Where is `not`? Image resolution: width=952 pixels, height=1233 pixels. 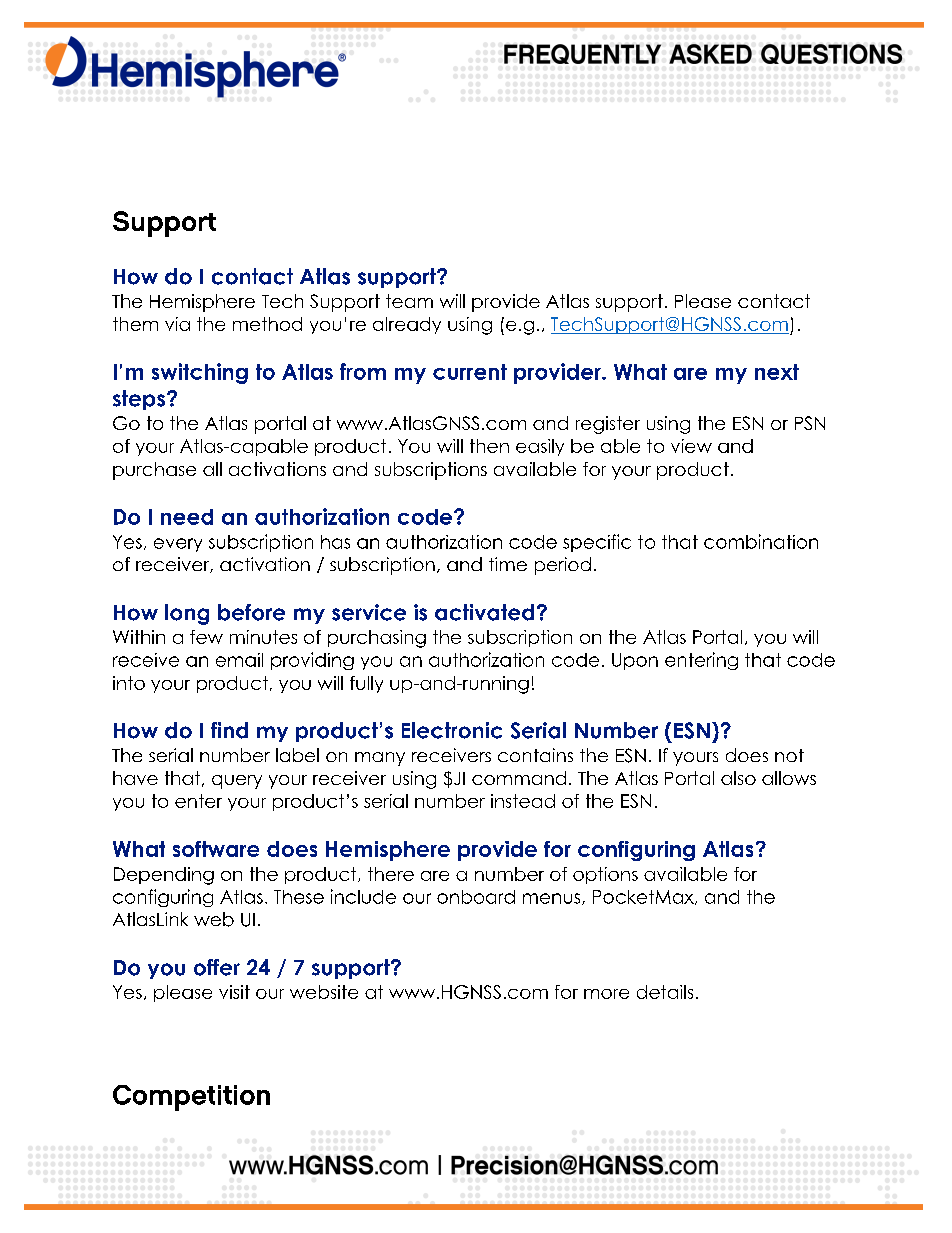 not is located at coordinates (789, 755).
